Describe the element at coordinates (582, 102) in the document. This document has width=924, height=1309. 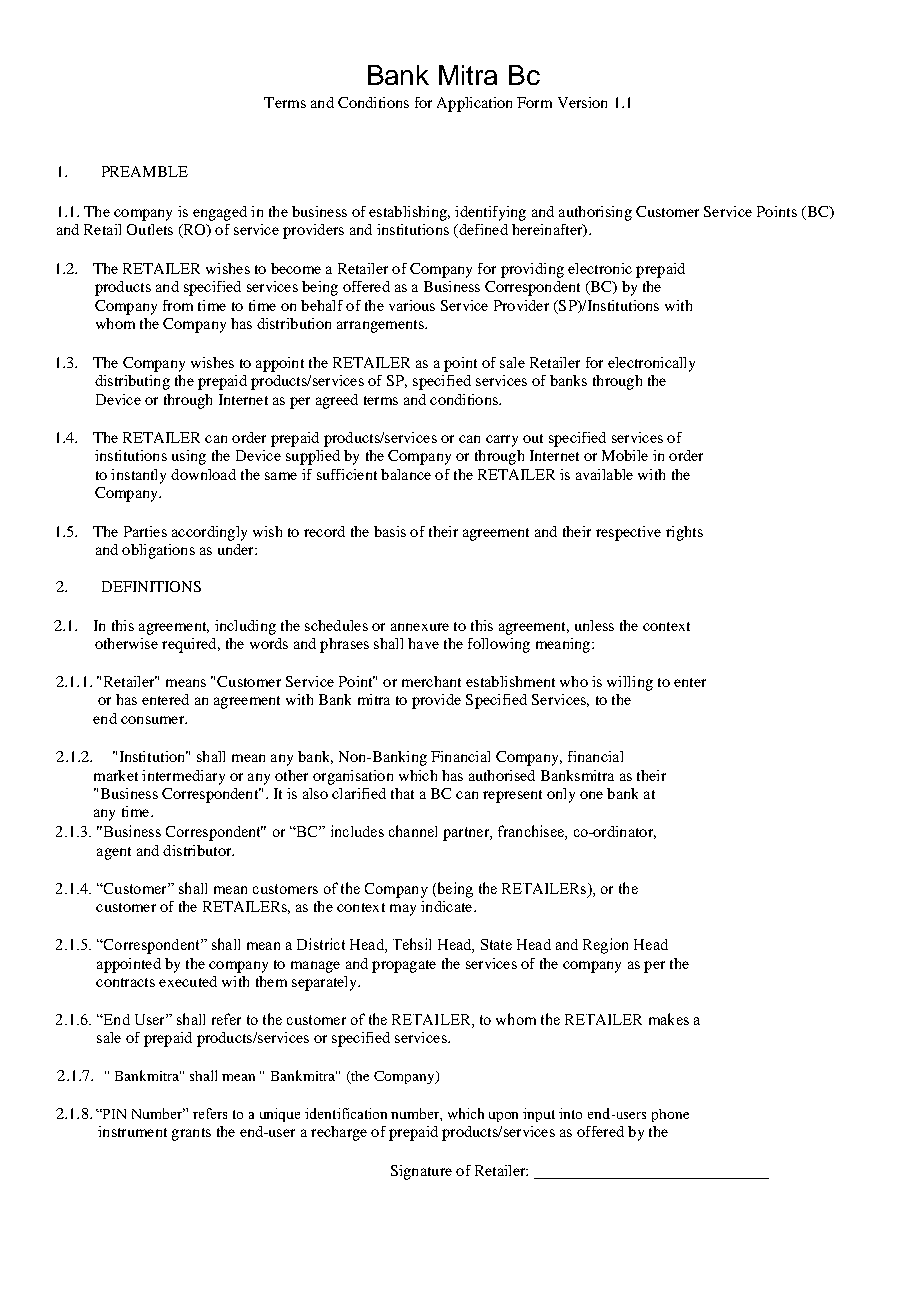
I see `Version` at that location.
